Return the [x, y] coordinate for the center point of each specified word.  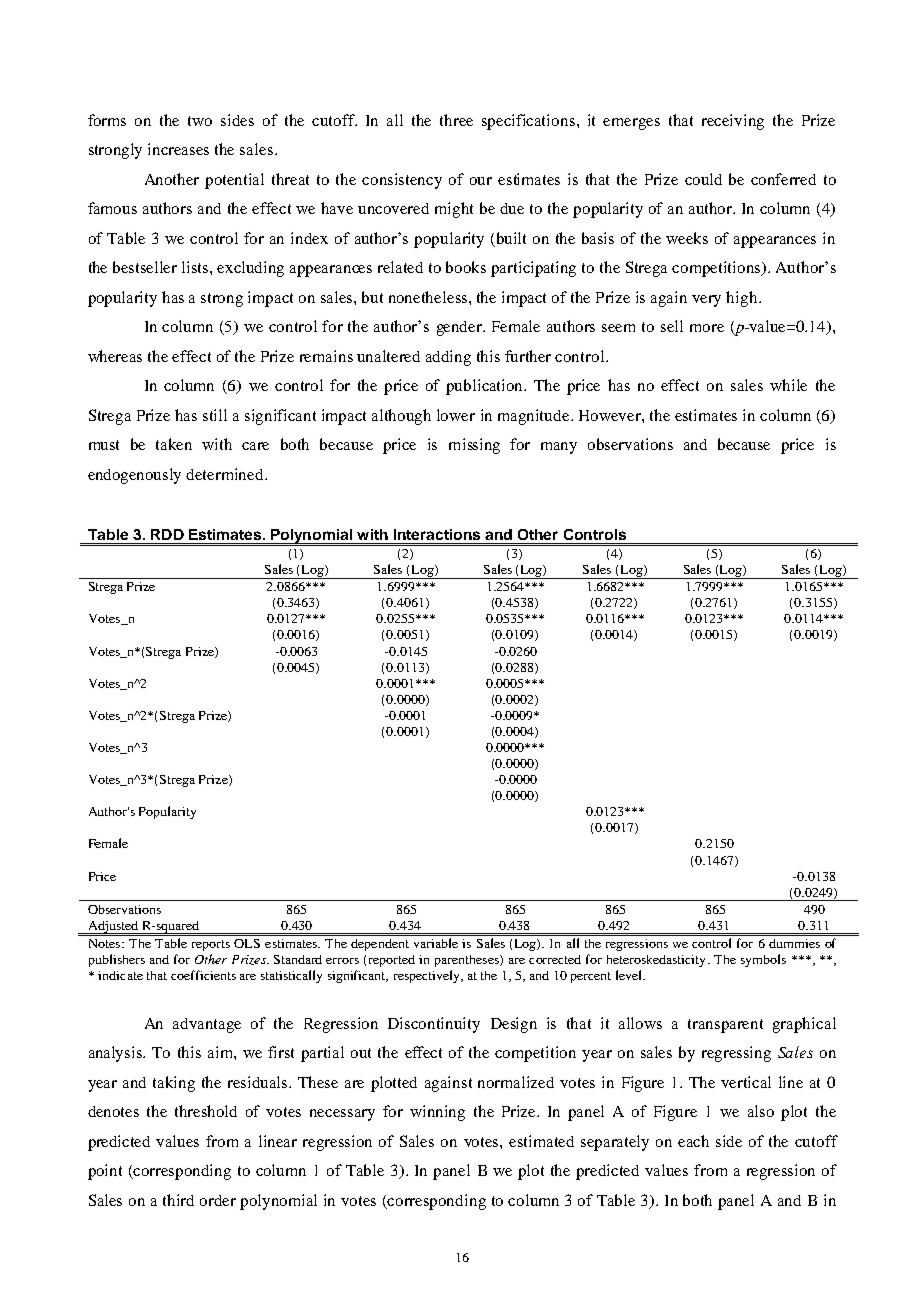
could [703, 179]
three [456, 120]
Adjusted [113, 927]
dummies [794, 943]
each [693, 1141]
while [788, 385]
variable [436, 943]
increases [178, 149]
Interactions [437, 534]
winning [437, 1113]
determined [226, 474]
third [178, 1200]
